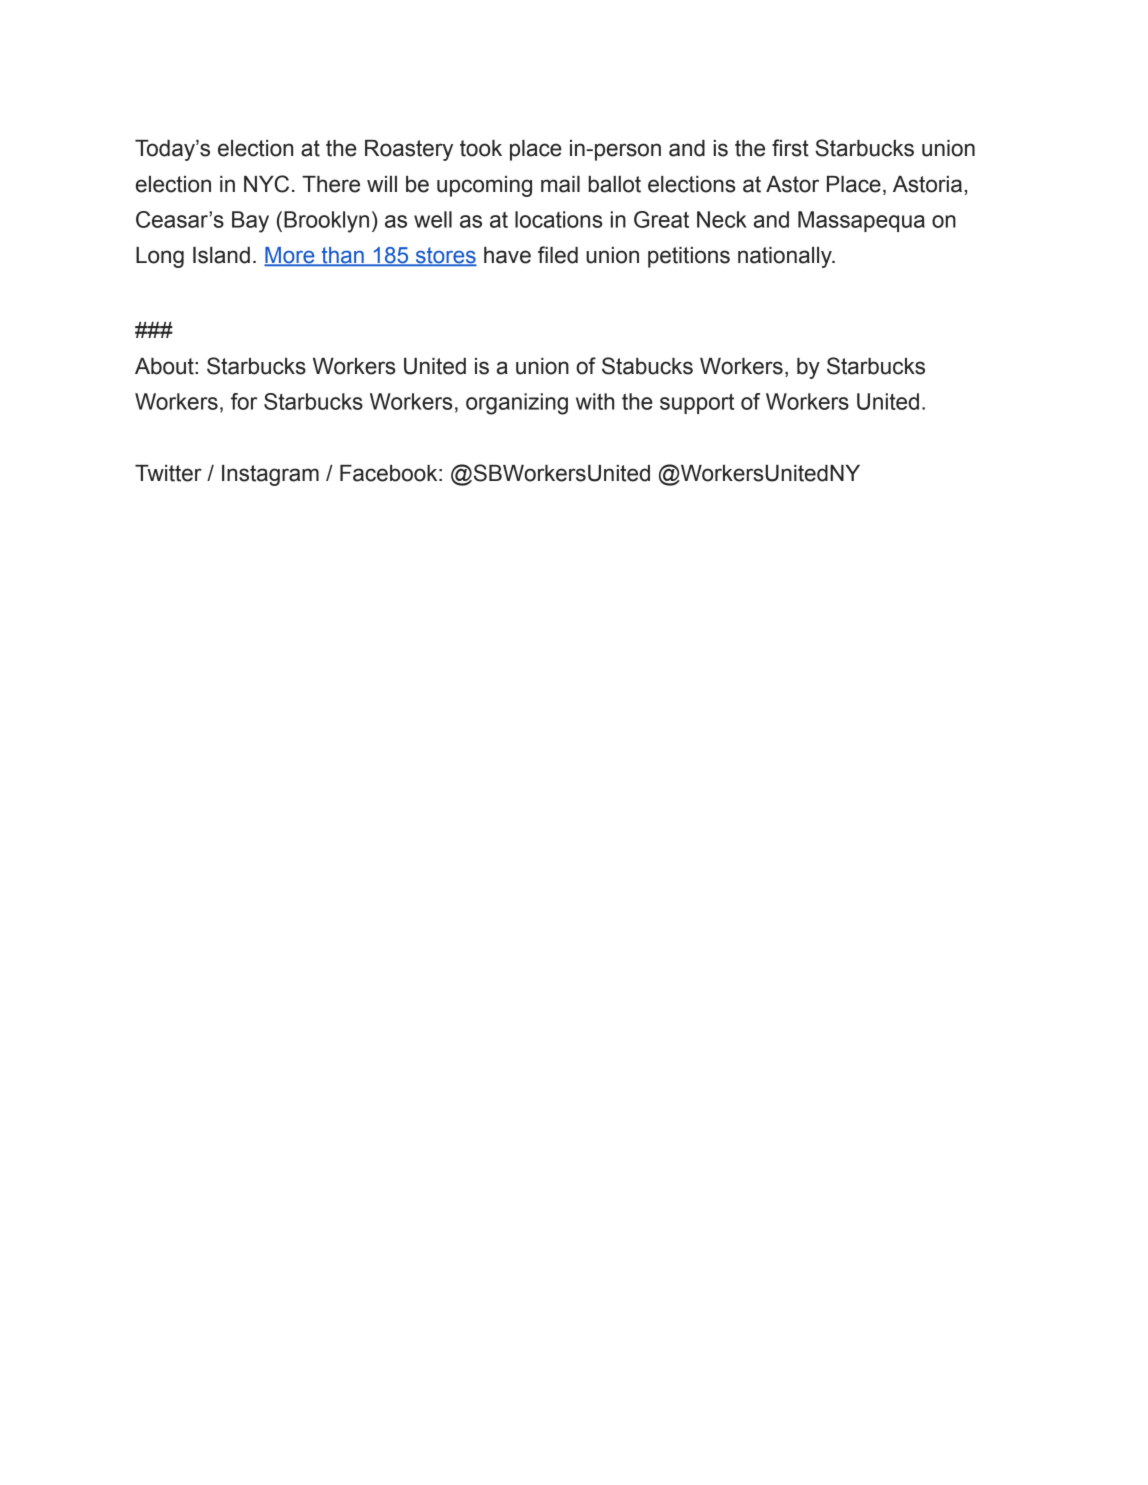 This screenshot has width=1148, height=1485. Describe the element at coordinates (270, 475) in the screenshot. I see `Instagram` at that location.
